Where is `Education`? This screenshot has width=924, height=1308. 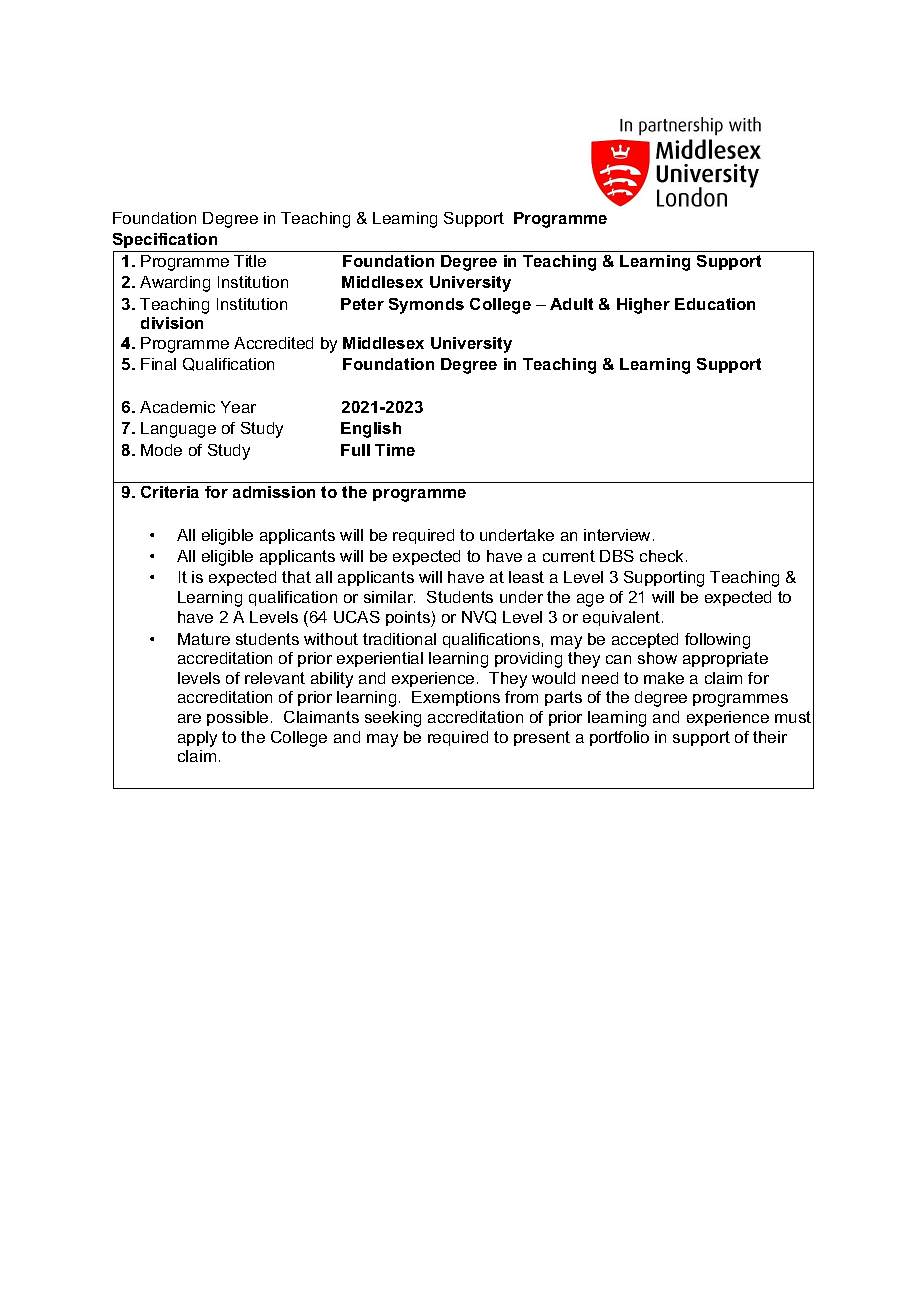
Education is located at coordinates (715, 304).
